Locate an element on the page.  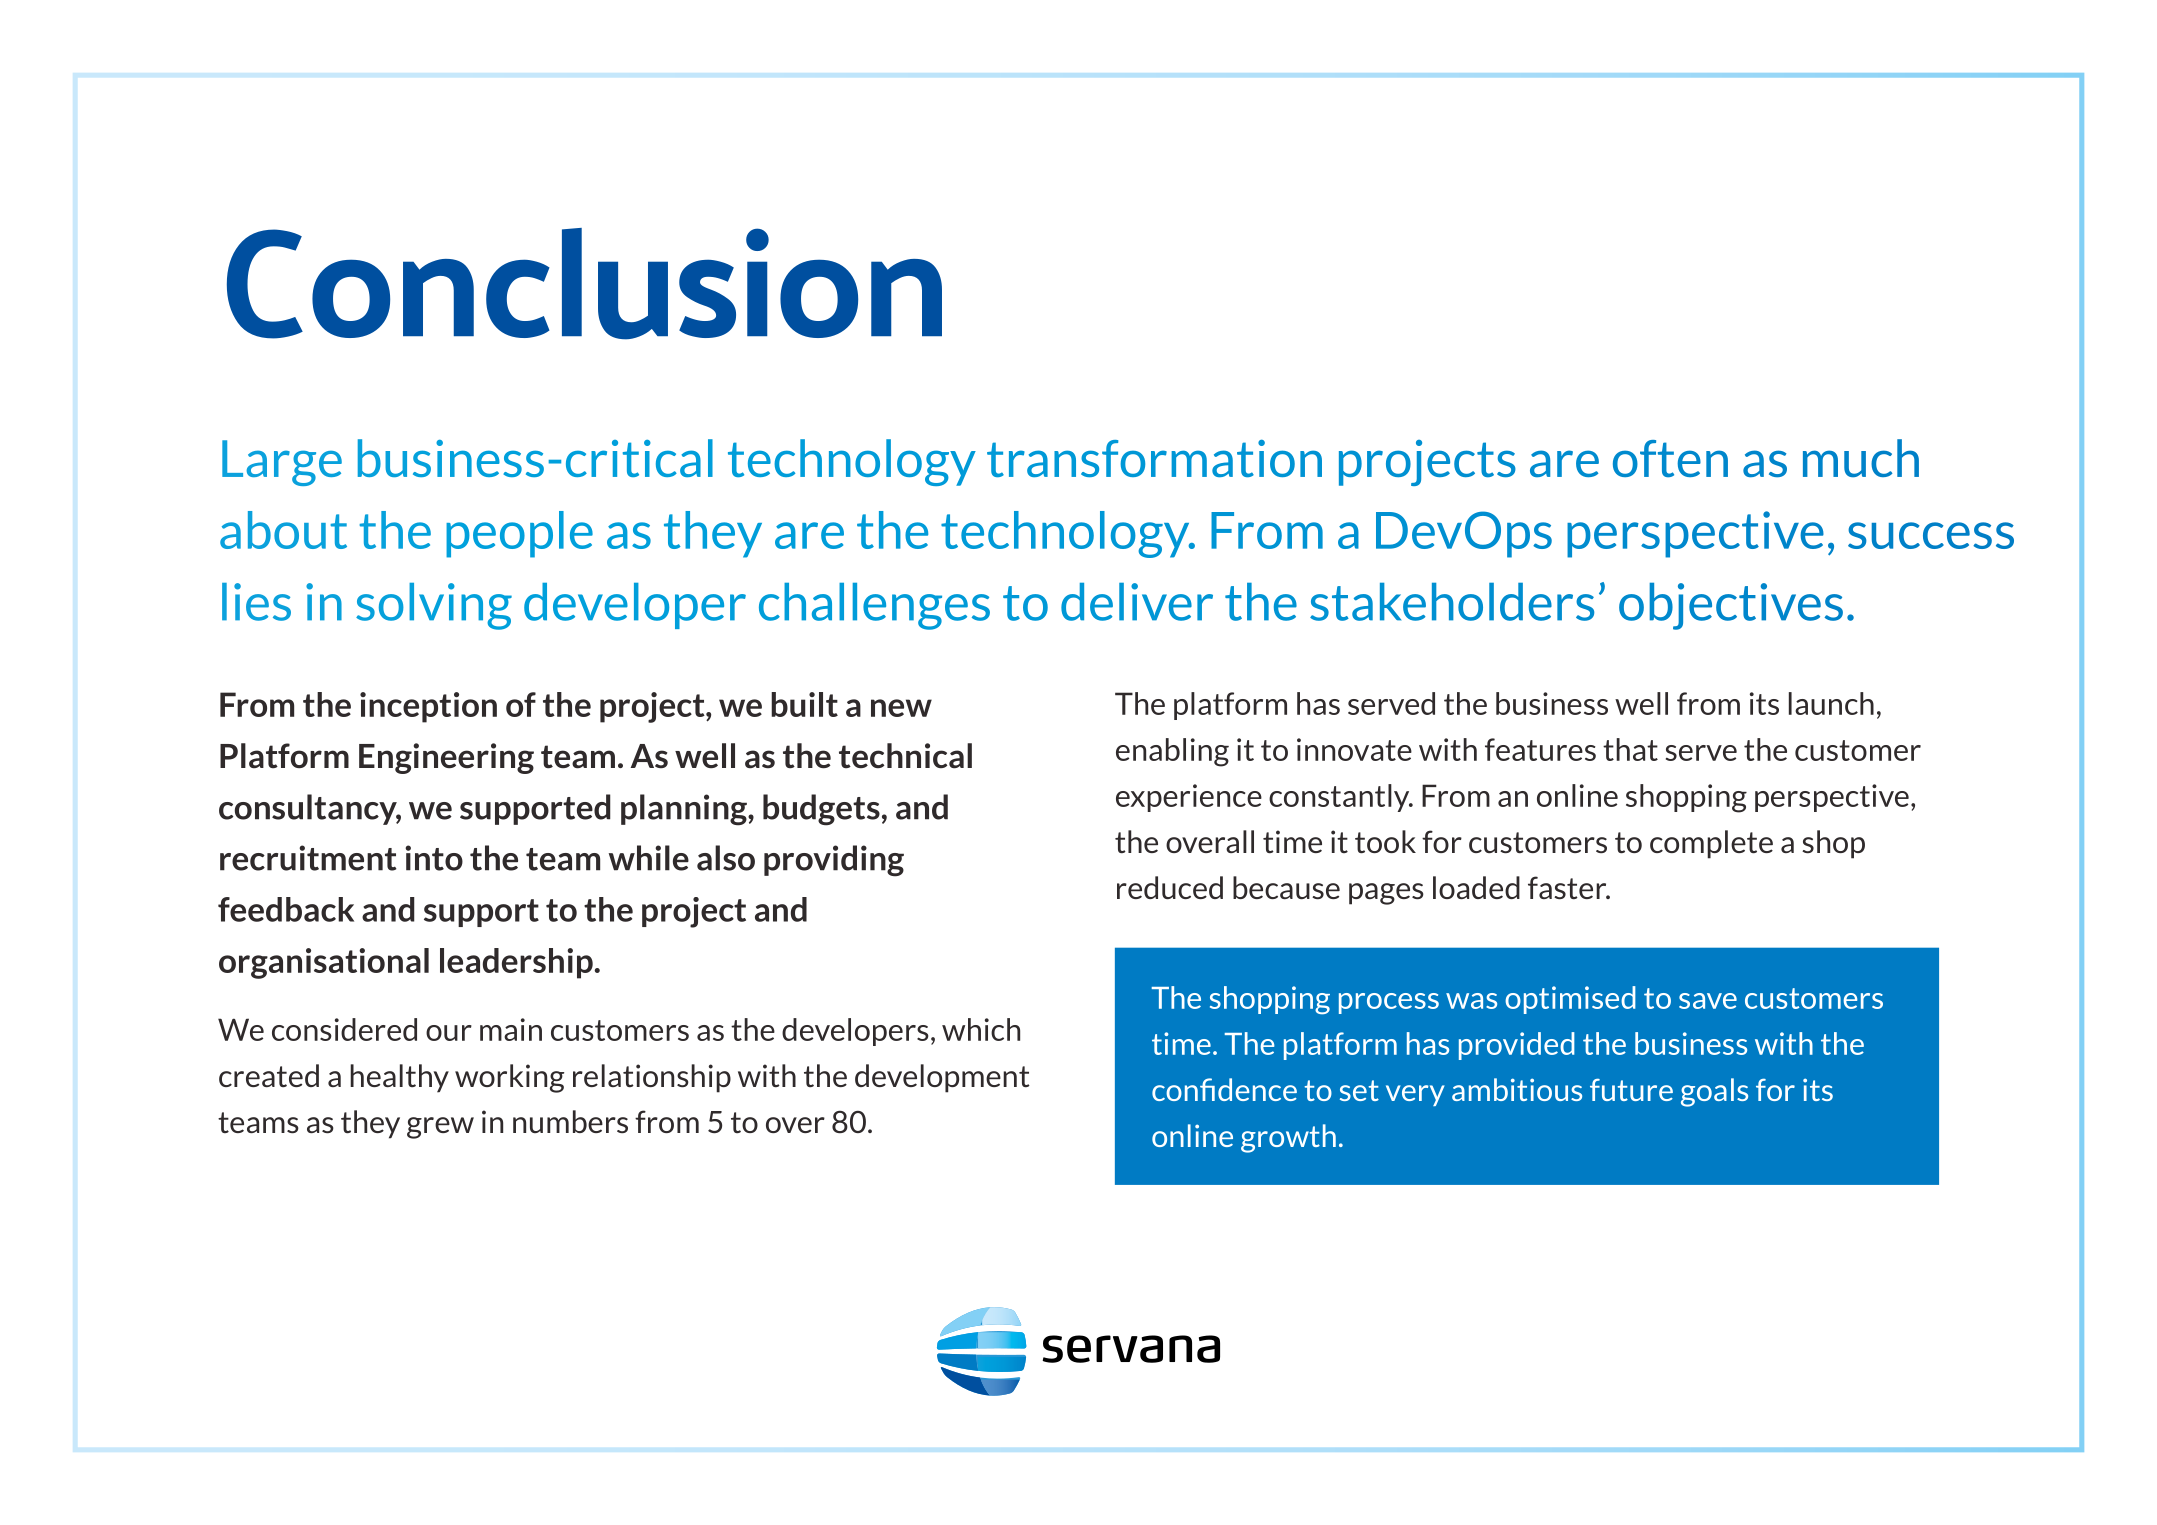
deliver is located at coordinates (1137, 602).
